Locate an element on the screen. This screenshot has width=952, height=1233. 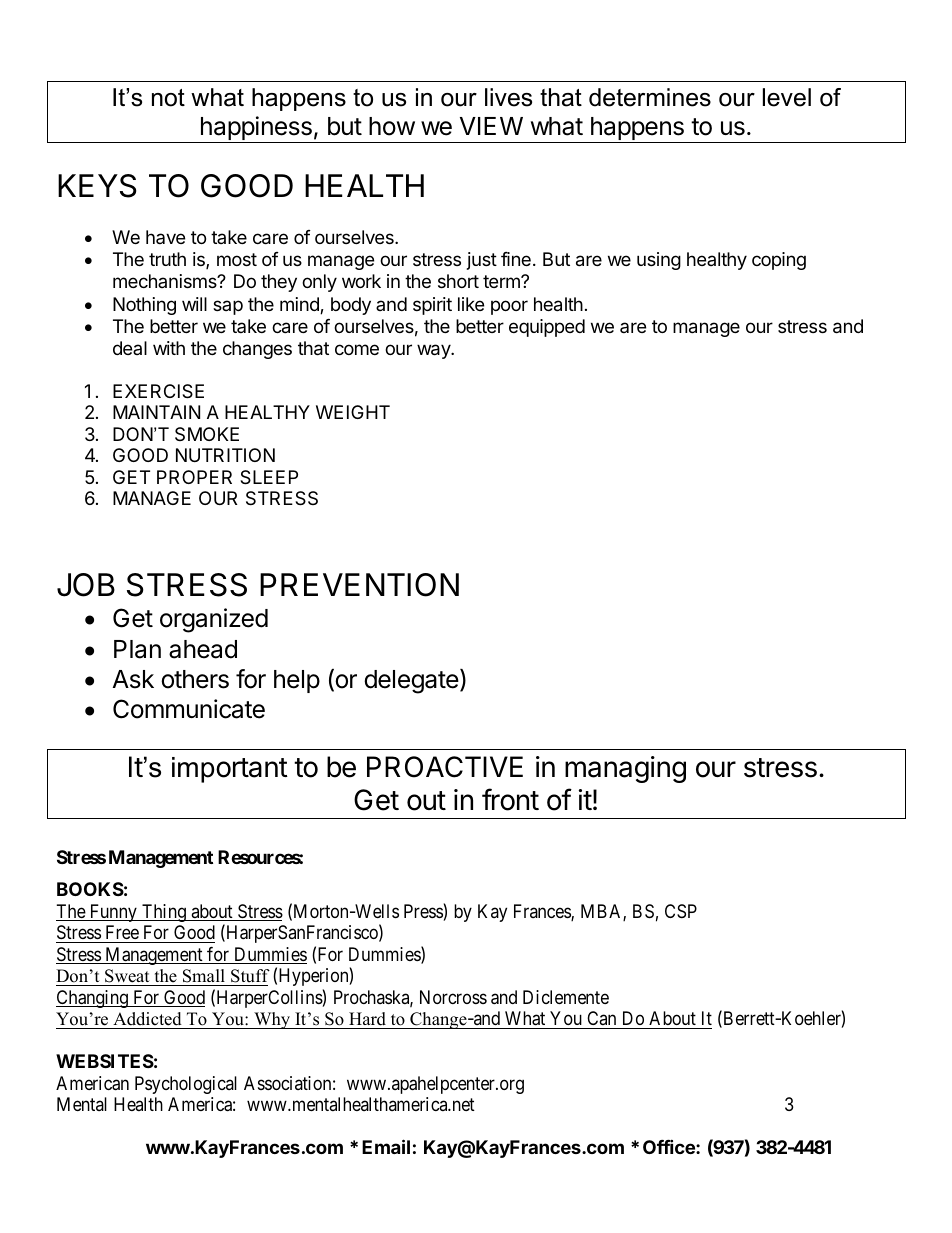
Email is located at coordinates (386, 1146).
